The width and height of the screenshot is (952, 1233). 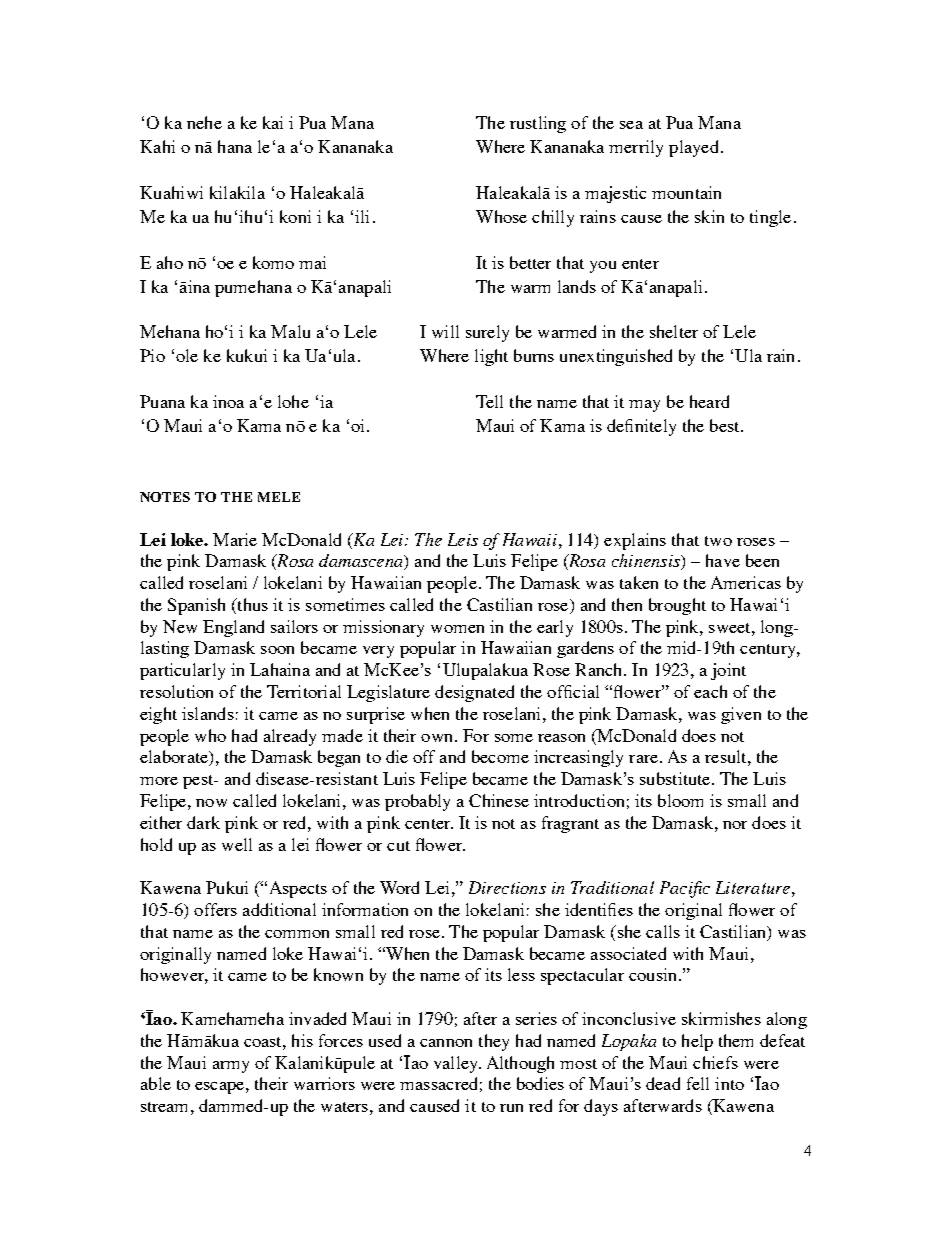 I want to click on nehe, so click(x=204, y=122).
